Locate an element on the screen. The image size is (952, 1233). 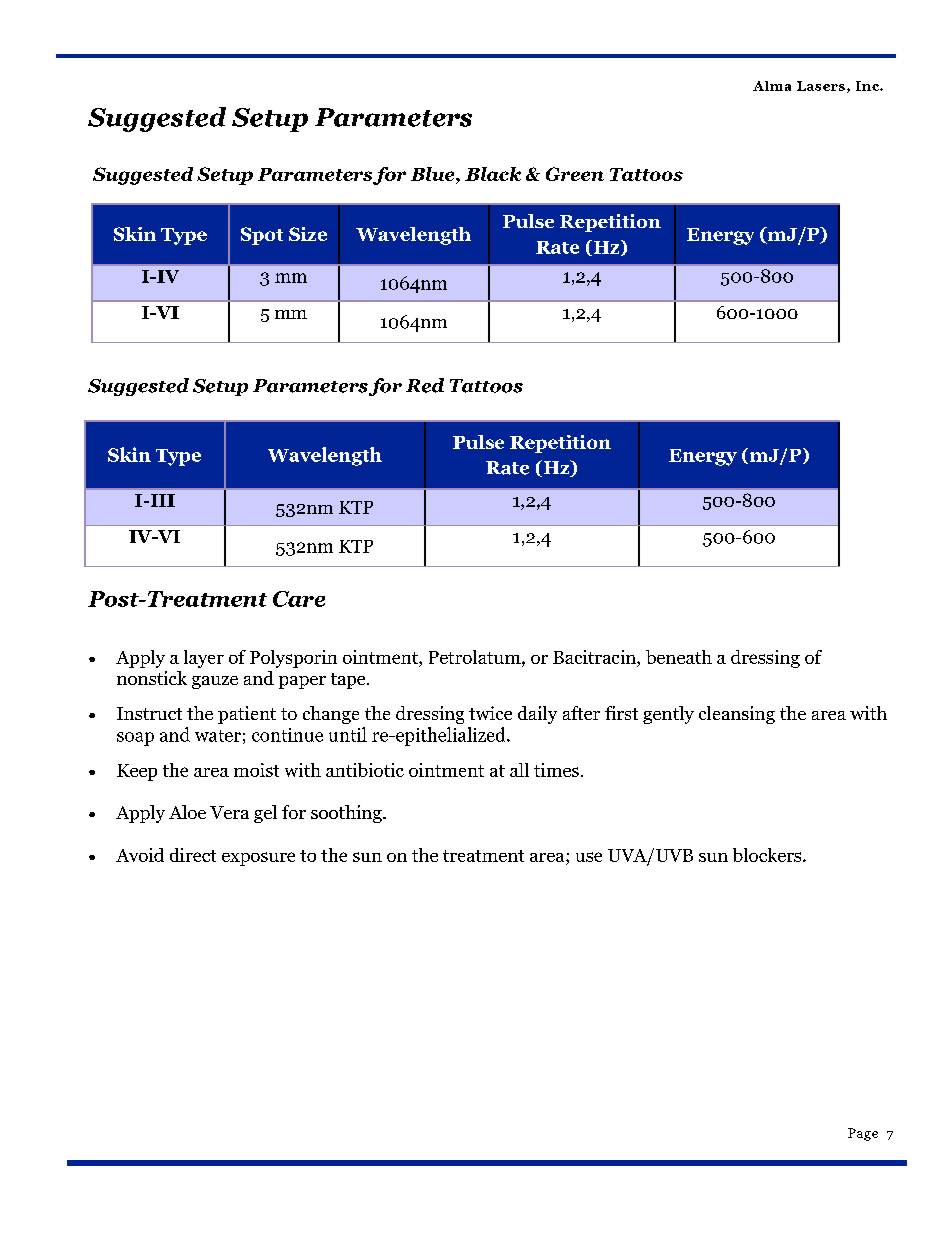
Alma is located at coordinates (772, 86).
